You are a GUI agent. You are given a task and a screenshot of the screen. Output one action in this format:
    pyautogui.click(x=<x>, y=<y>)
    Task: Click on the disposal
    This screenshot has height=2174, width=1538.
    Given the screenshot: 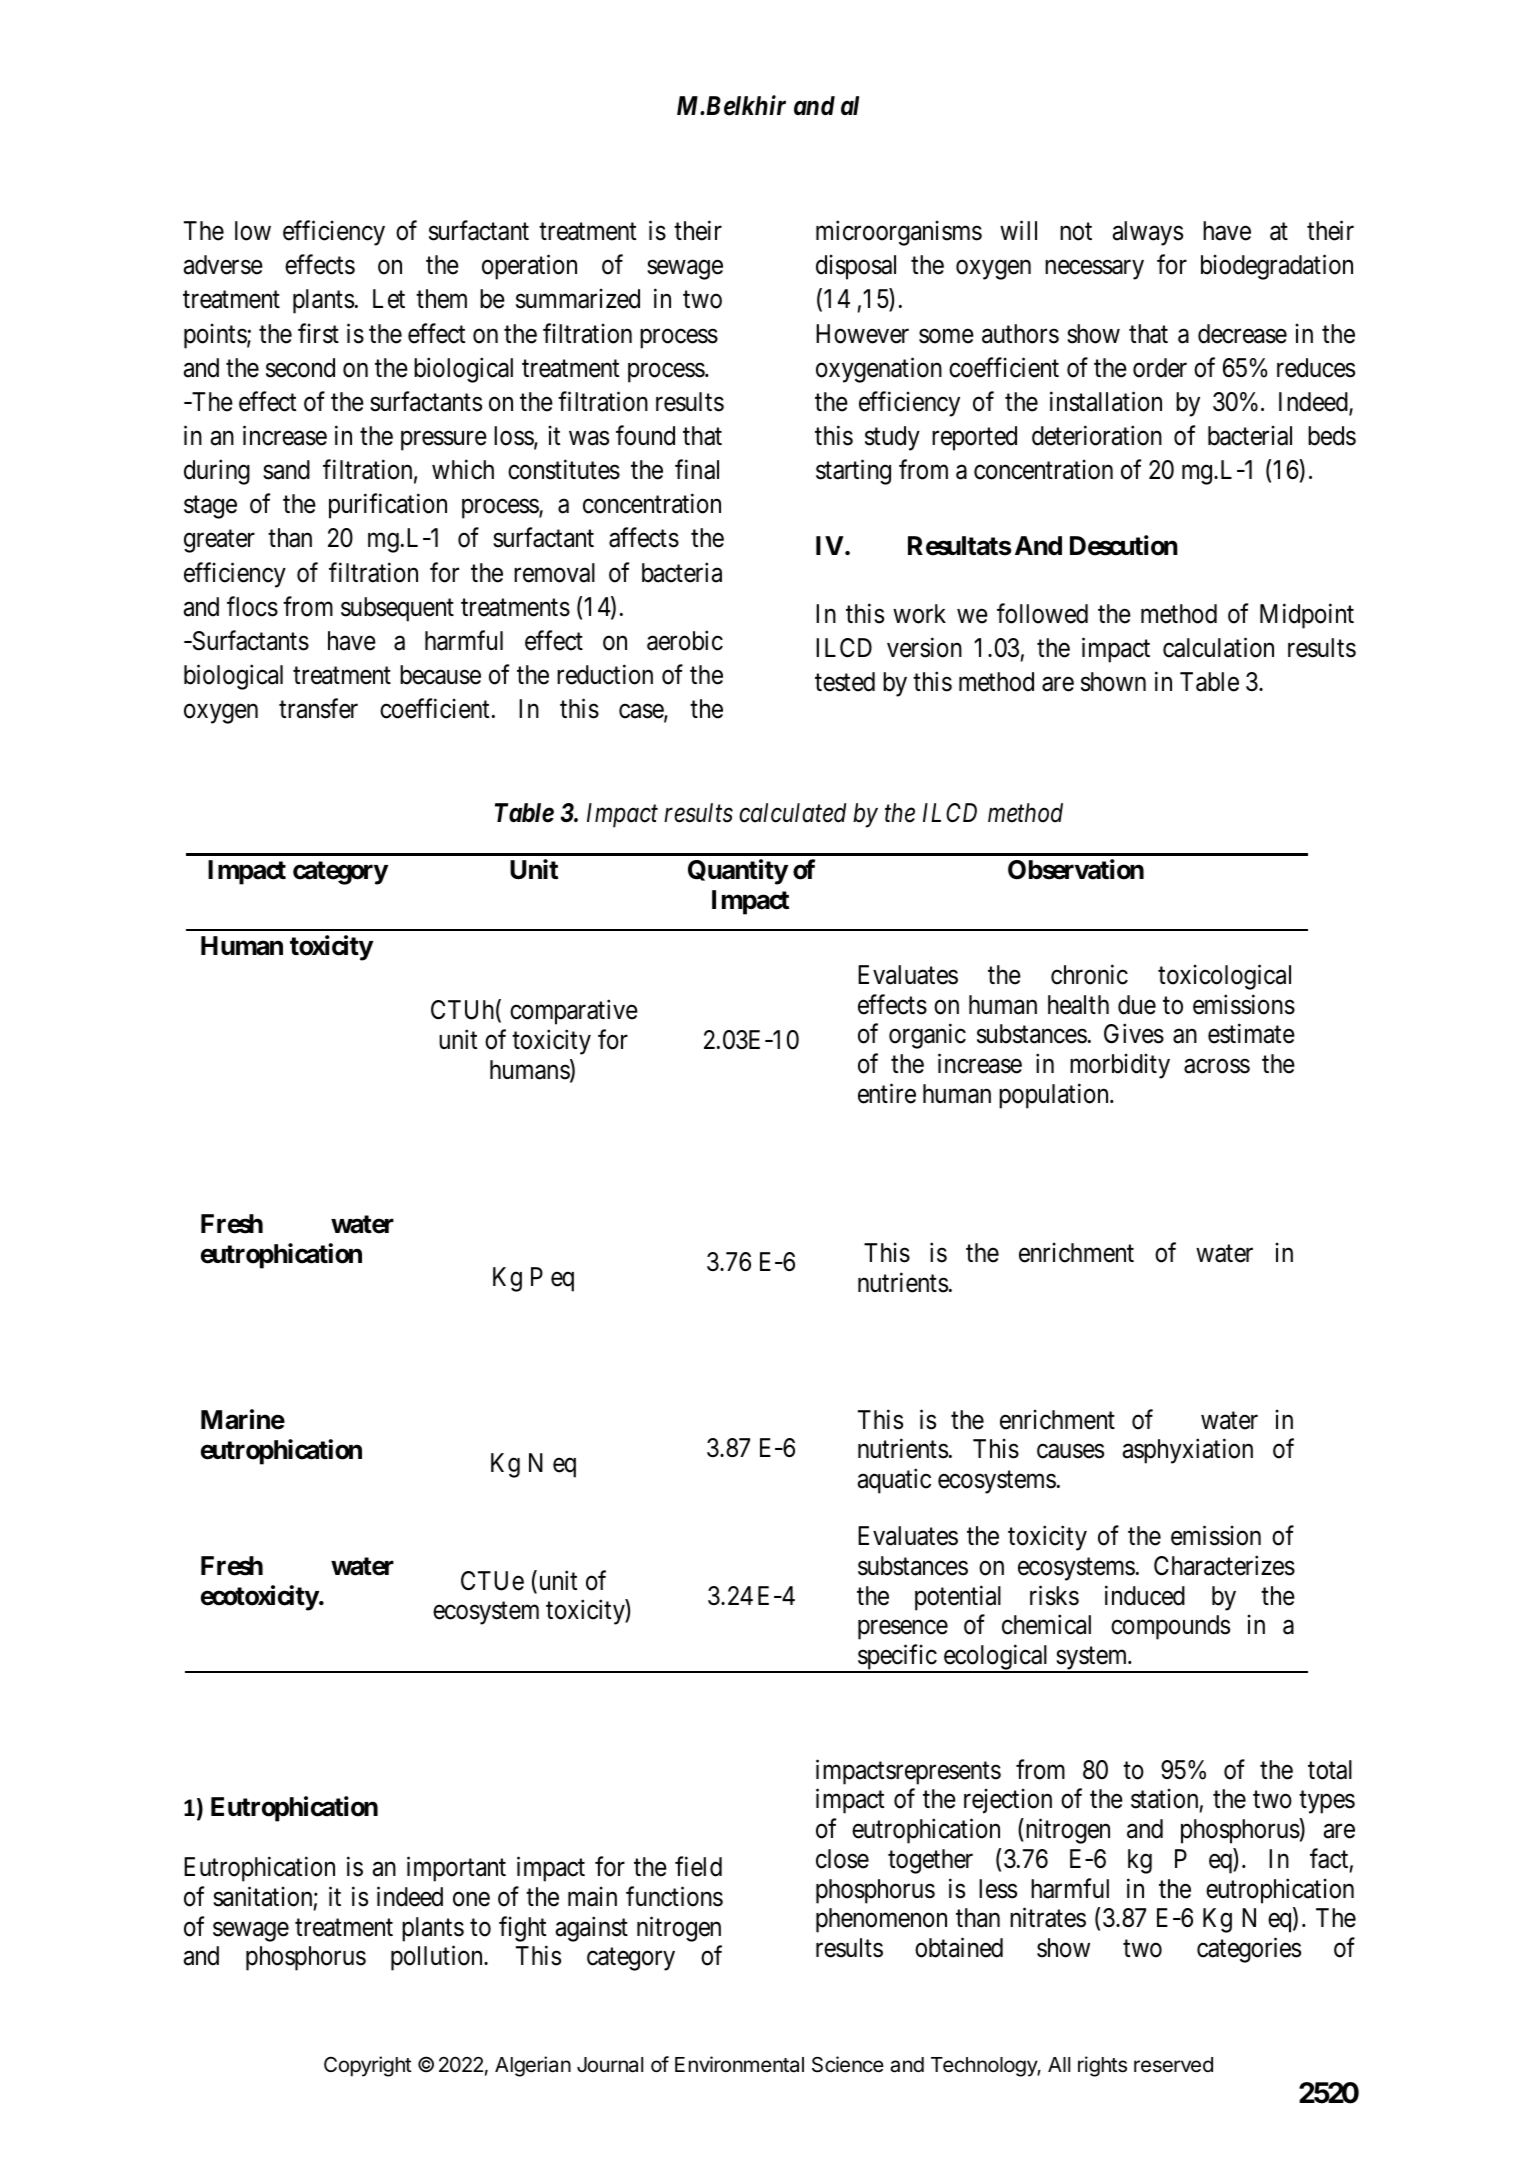 What is the action you would take?
    pyautogui.click(x=856, y=267)
